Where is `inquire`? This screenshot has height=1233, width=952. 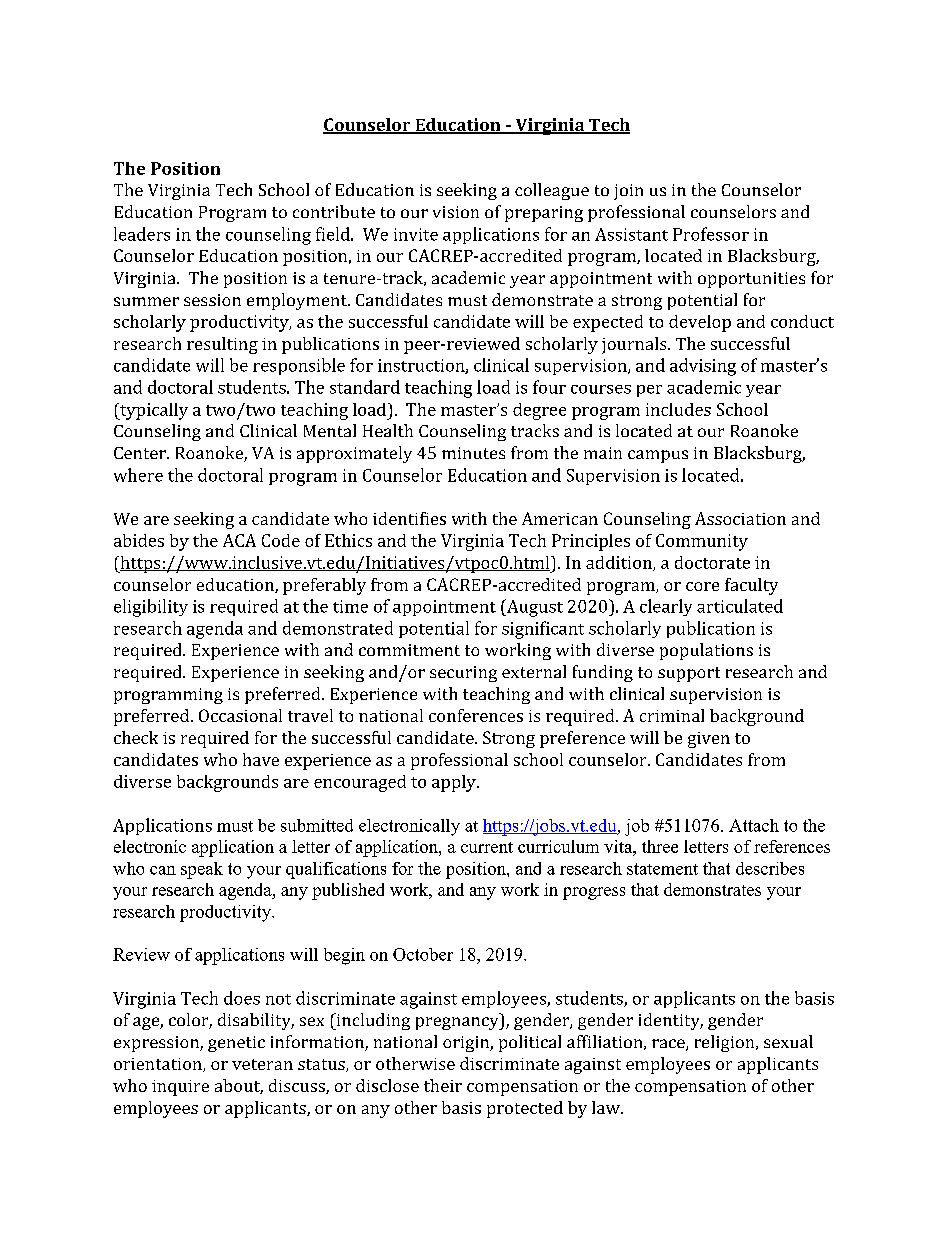
inquire is located at coordinates (180, 1088).
